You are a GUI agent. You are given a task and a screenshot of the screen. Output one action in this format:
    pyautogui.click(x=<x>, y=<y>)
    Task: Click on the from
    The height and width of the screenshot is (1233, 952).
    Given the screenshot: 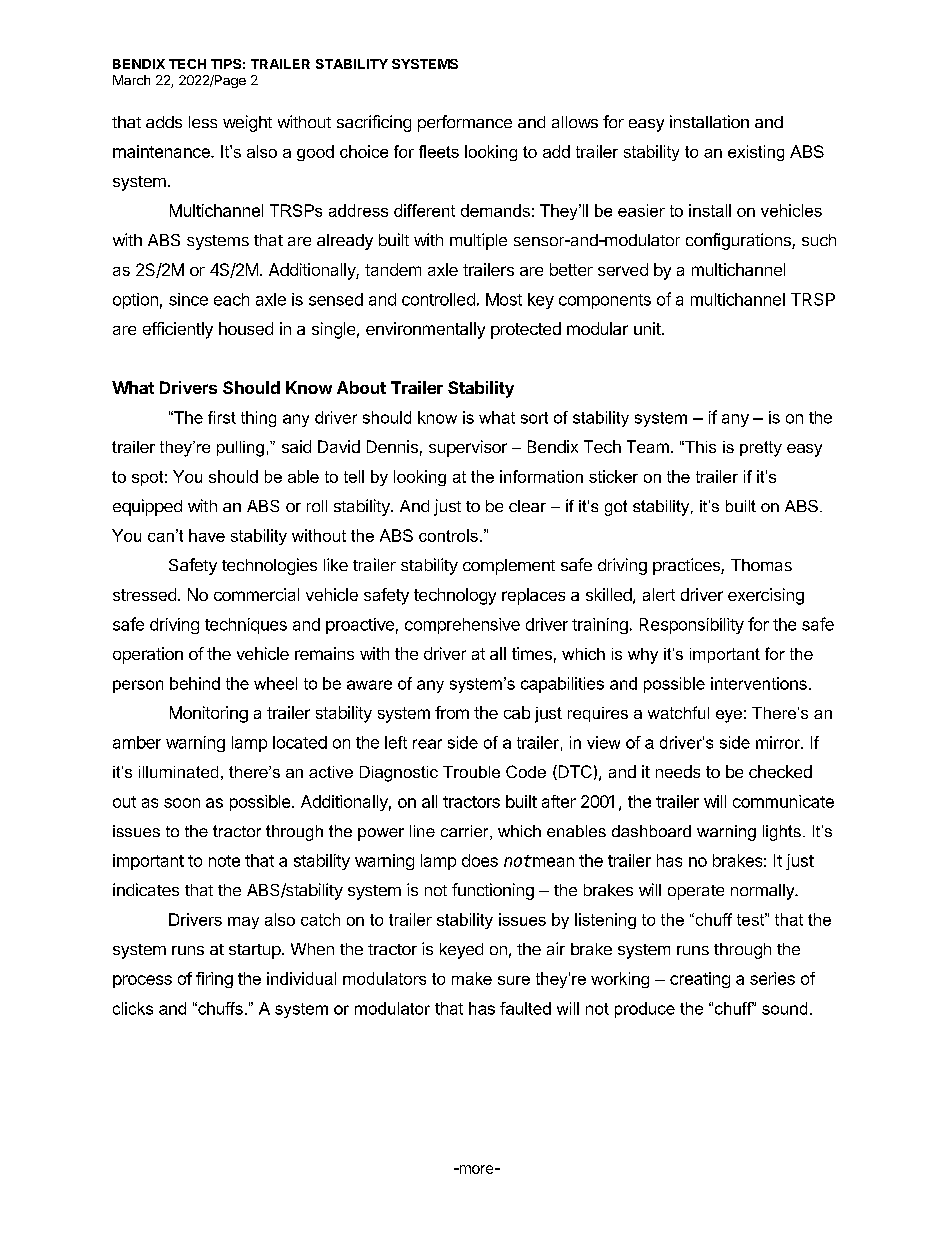 What is the action you would take?
    pyautogui.click(x=452, y=712)
